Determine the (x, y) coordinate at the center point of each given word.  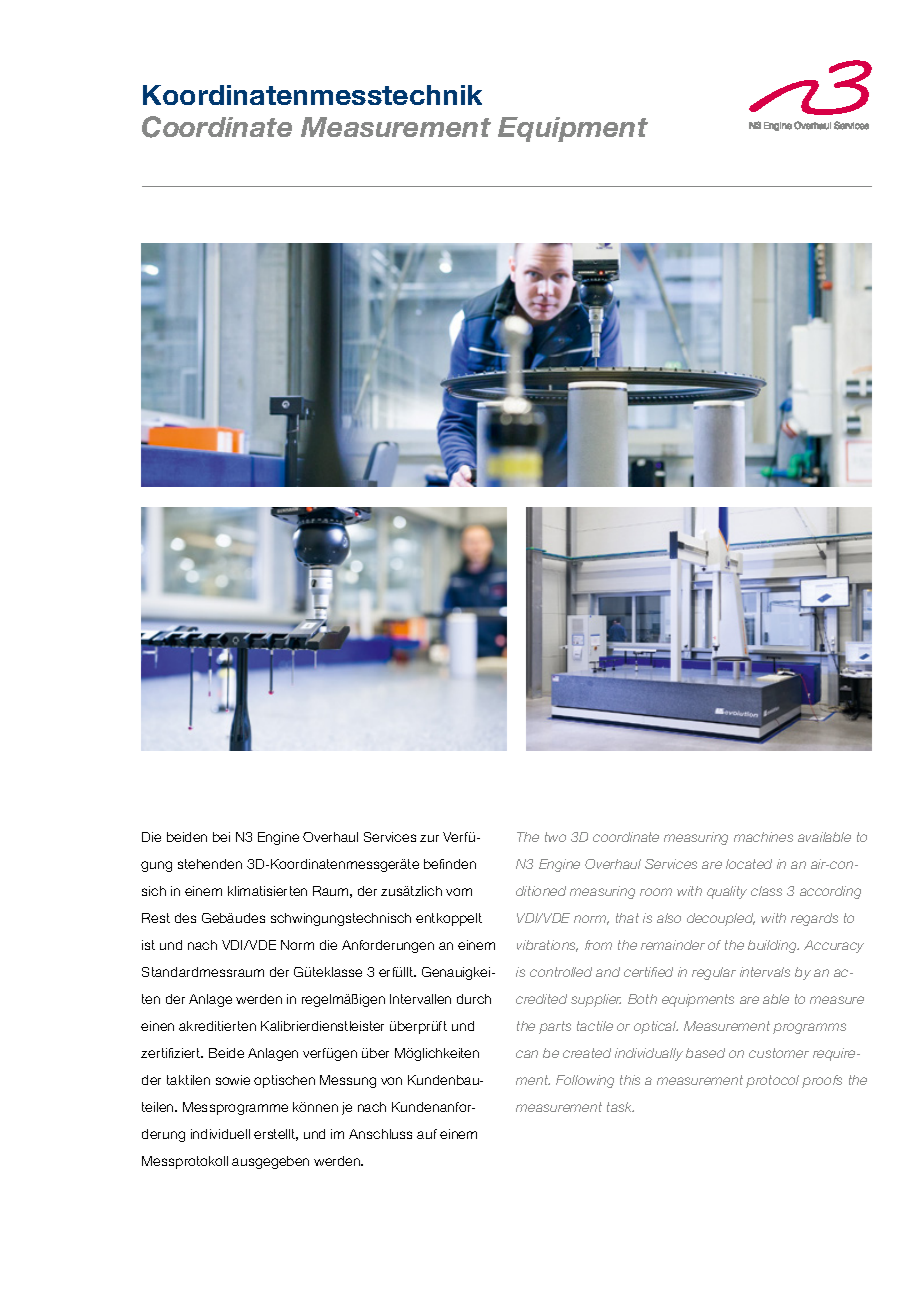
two (555, 837)
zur (429, 838)
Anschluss (380, 1134)
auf (427, 1134)
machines (763, 837)
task (620, 1107)
